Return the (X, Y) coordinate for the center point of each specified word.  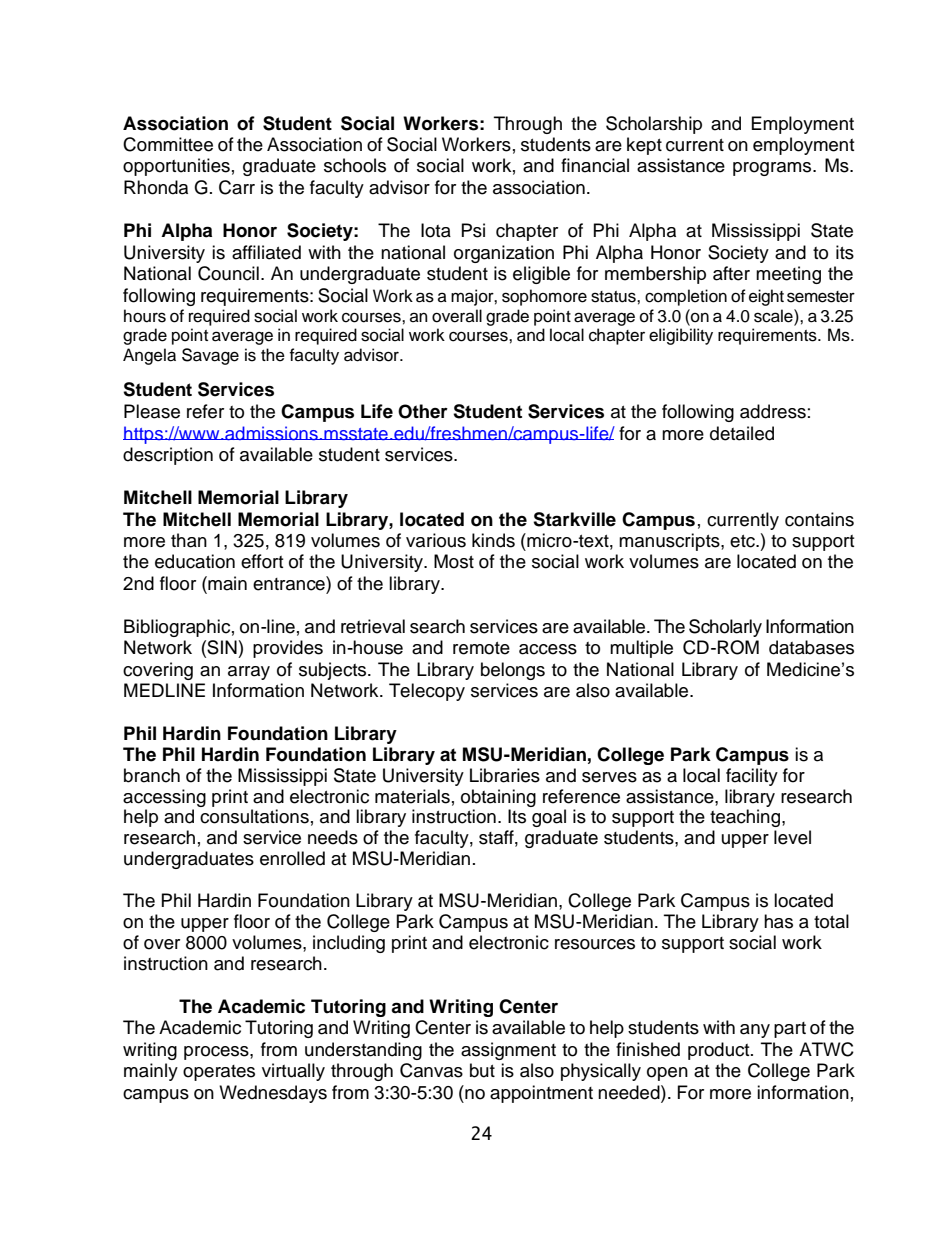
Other (423, 411)
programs (773, 169)
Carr (237, 187)
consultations (254, 816)
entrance (290, 583)
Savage (210, 356)
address (773, 411)
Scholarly (725, 628)
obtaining (498, 798)
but (482, 1070)
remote (481, 648)
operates (219, 1073)
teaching (746, 818)
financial (595, 165)
